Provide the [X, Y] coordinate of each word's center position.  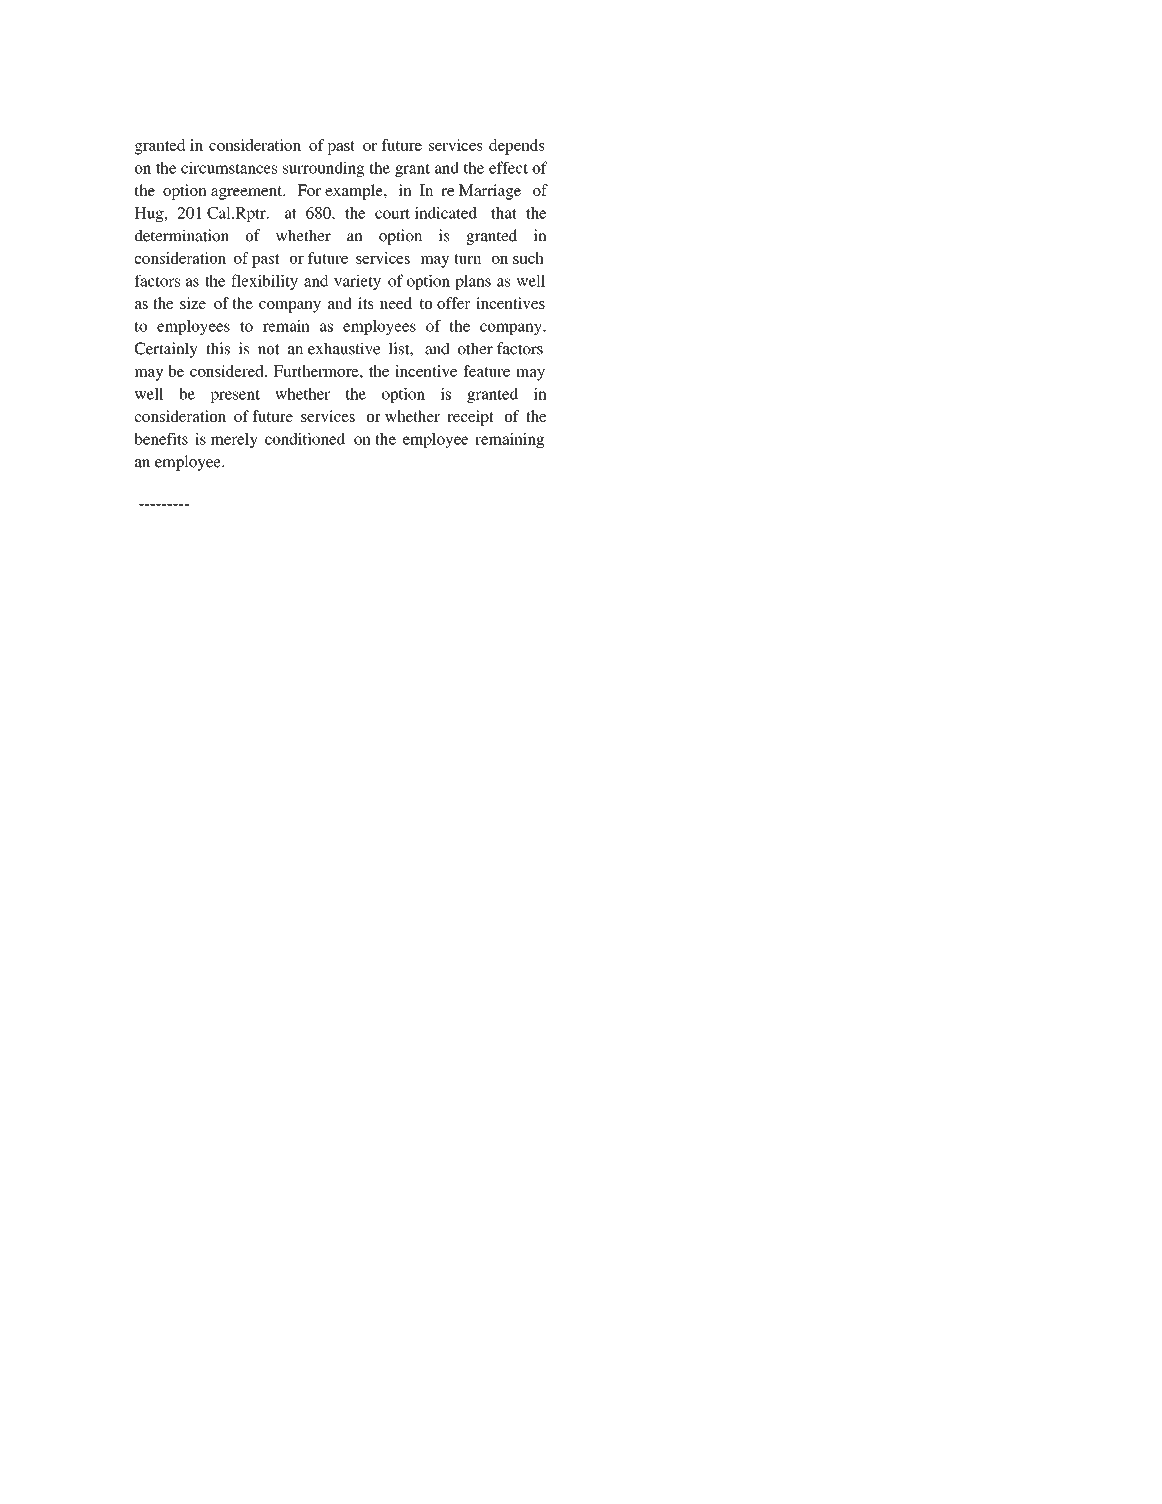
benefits [161, 439]
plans [473, 282]
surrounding [324, 169]
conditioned [305, 439]
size [193, 303]
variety [357, 282]
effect [508, 167]
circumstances [229, 167]
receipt [470, 418]
